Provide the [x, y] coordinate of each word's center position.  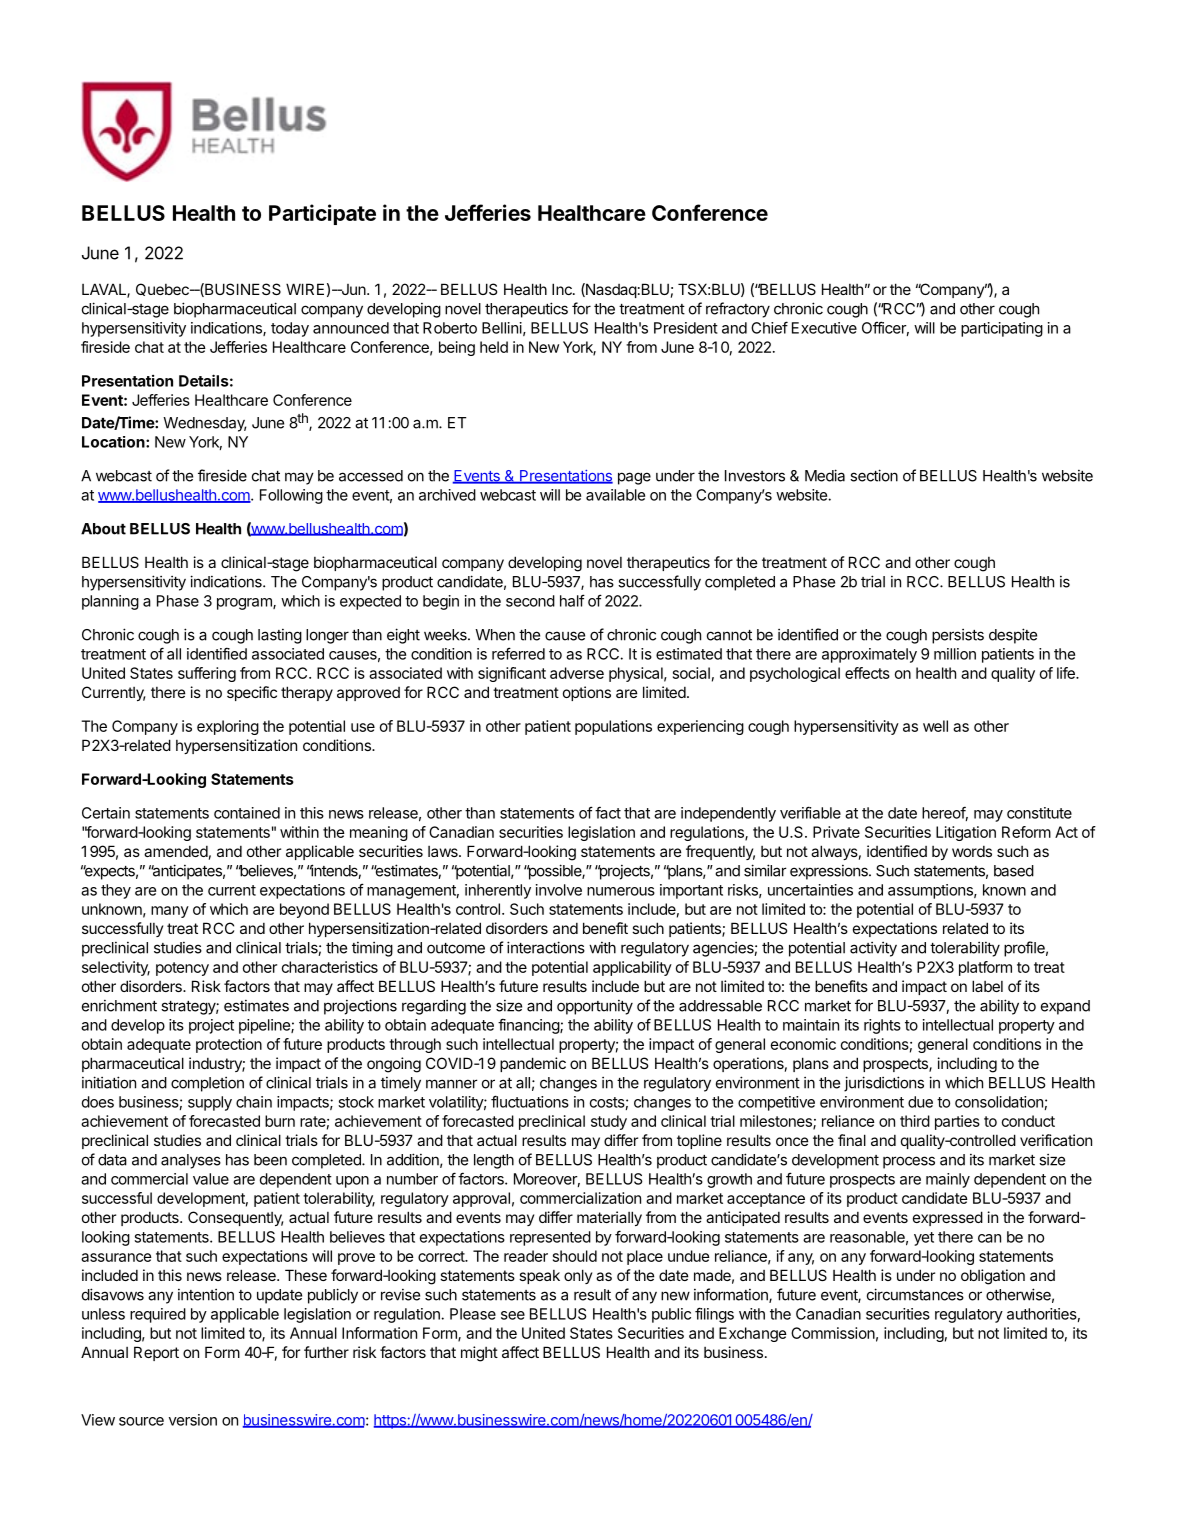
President [686, 328]
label [987, 986]
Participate [322, 214]
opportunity [595, 1007]
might [479, 1354]
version [193, 1420]
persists [958, 636]
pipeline [265, 1026]
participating [1002, 329]
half [572, 600]
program [245, 604]
